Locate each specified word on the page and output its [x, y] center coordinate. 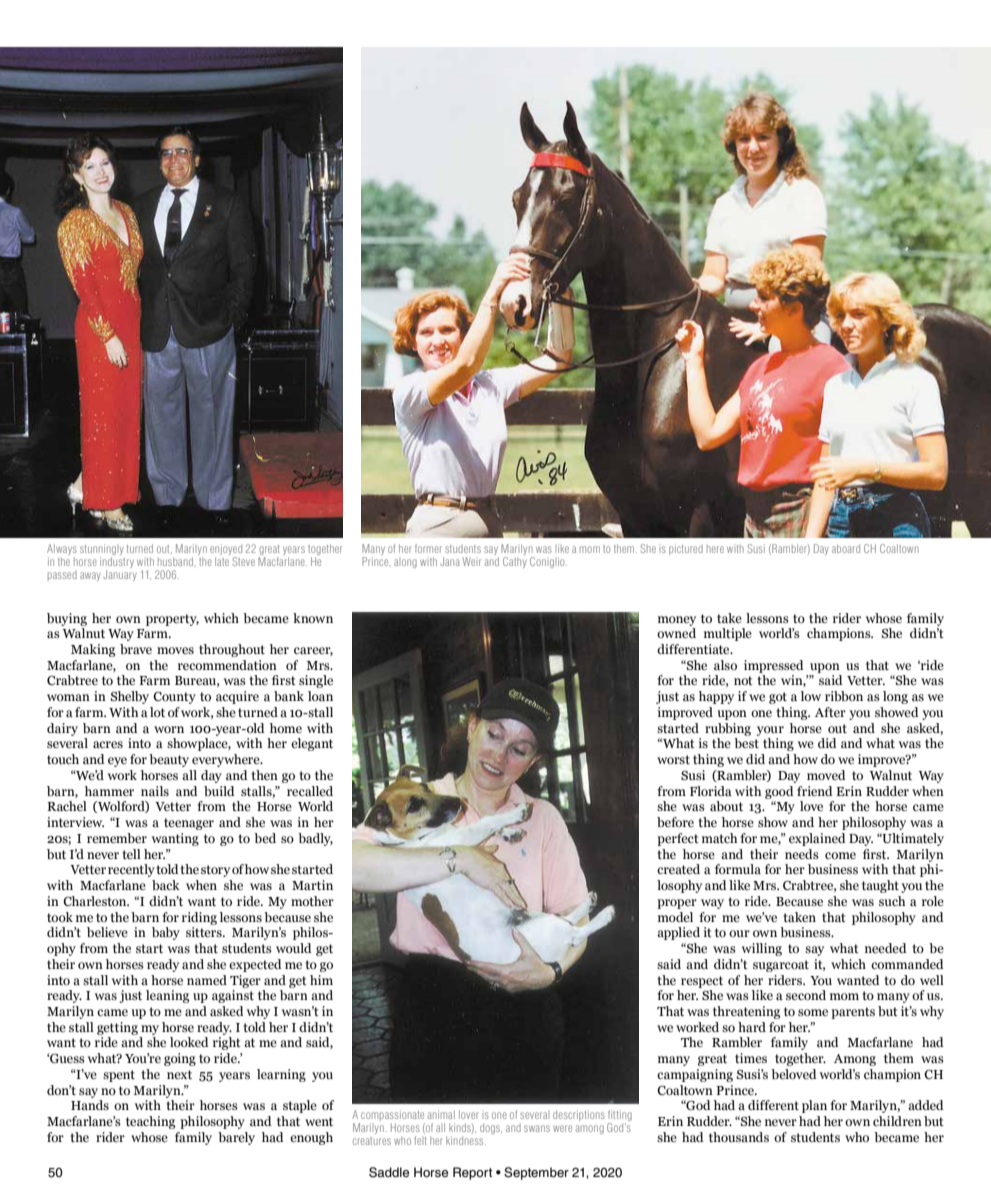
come [840, 855]
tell [131, 854]
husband [176, 561]
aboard [846, 548]
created [678, 869]
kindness [466, 1140]
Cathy [515, 562]
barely [236, 1138]
